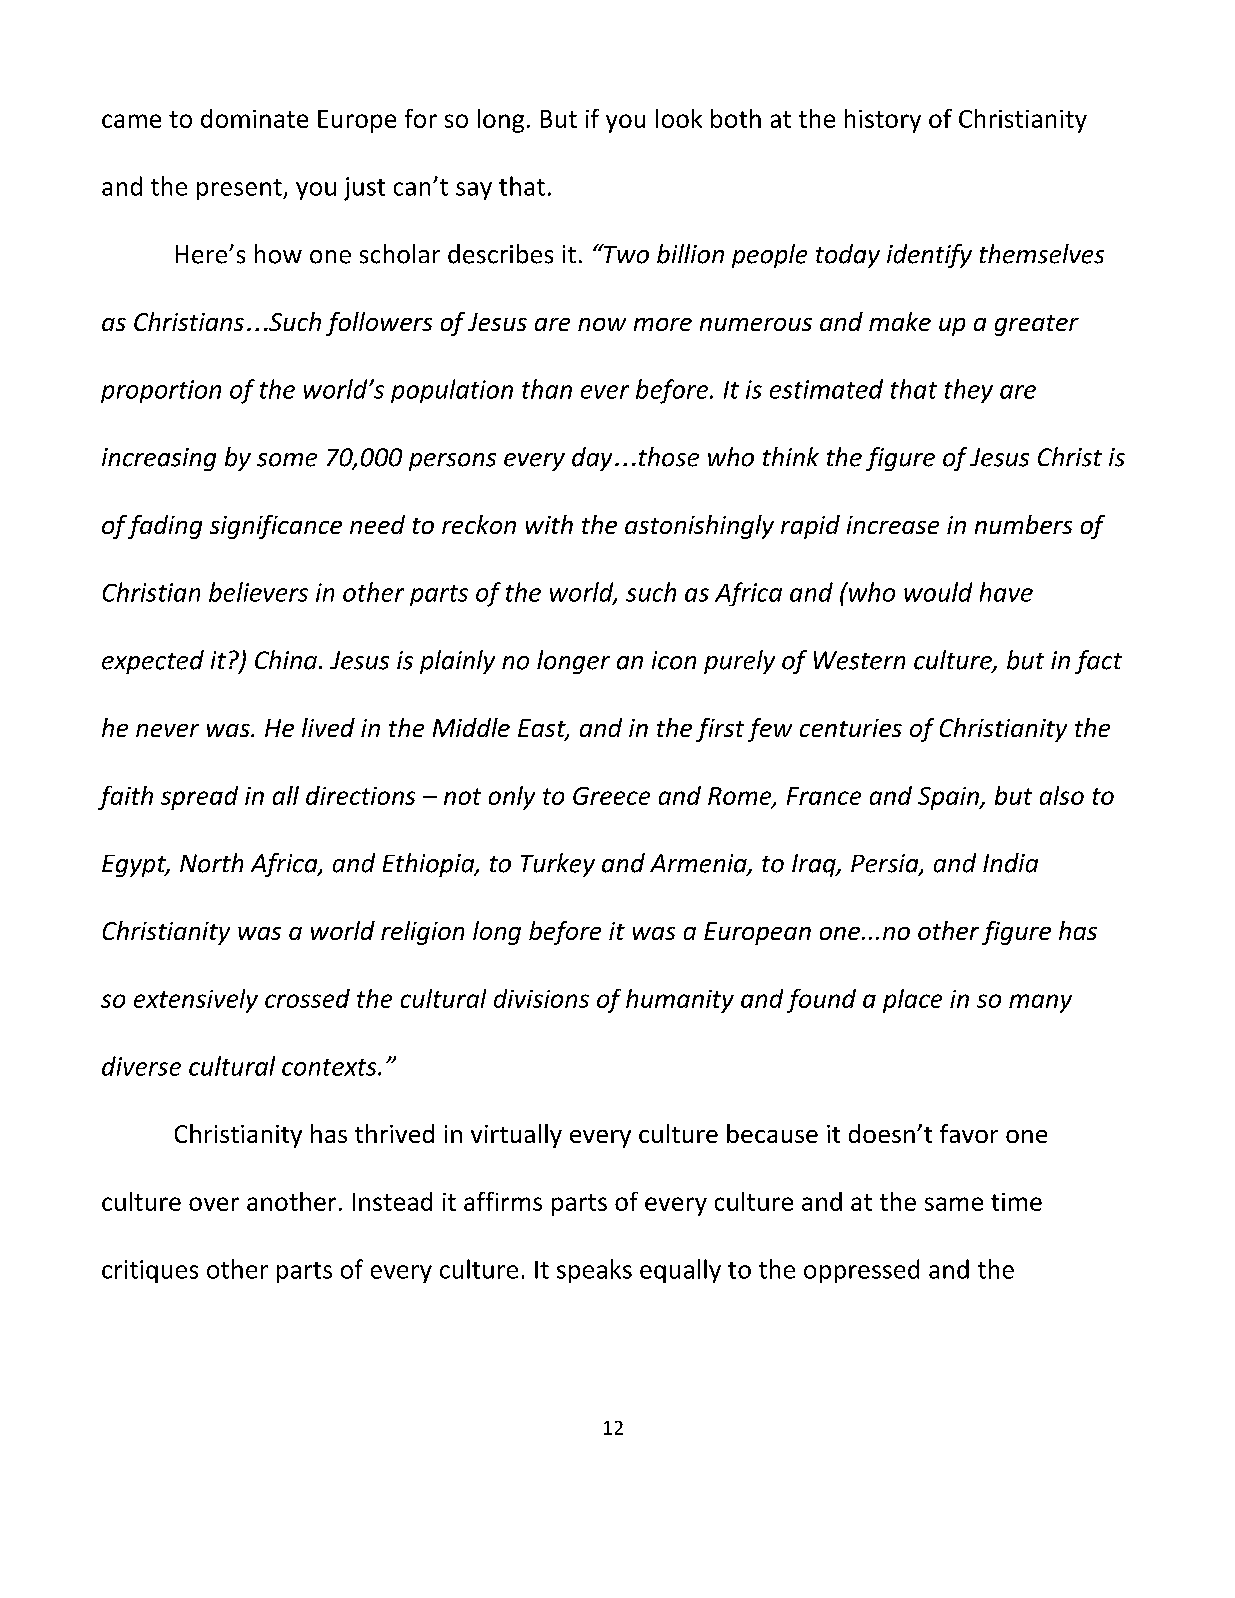 The height and width of the image is (1598, 1235). What do you see at coordinates (254, 118) in the image?
I see `dominate` at bounding box center [254, 118].
